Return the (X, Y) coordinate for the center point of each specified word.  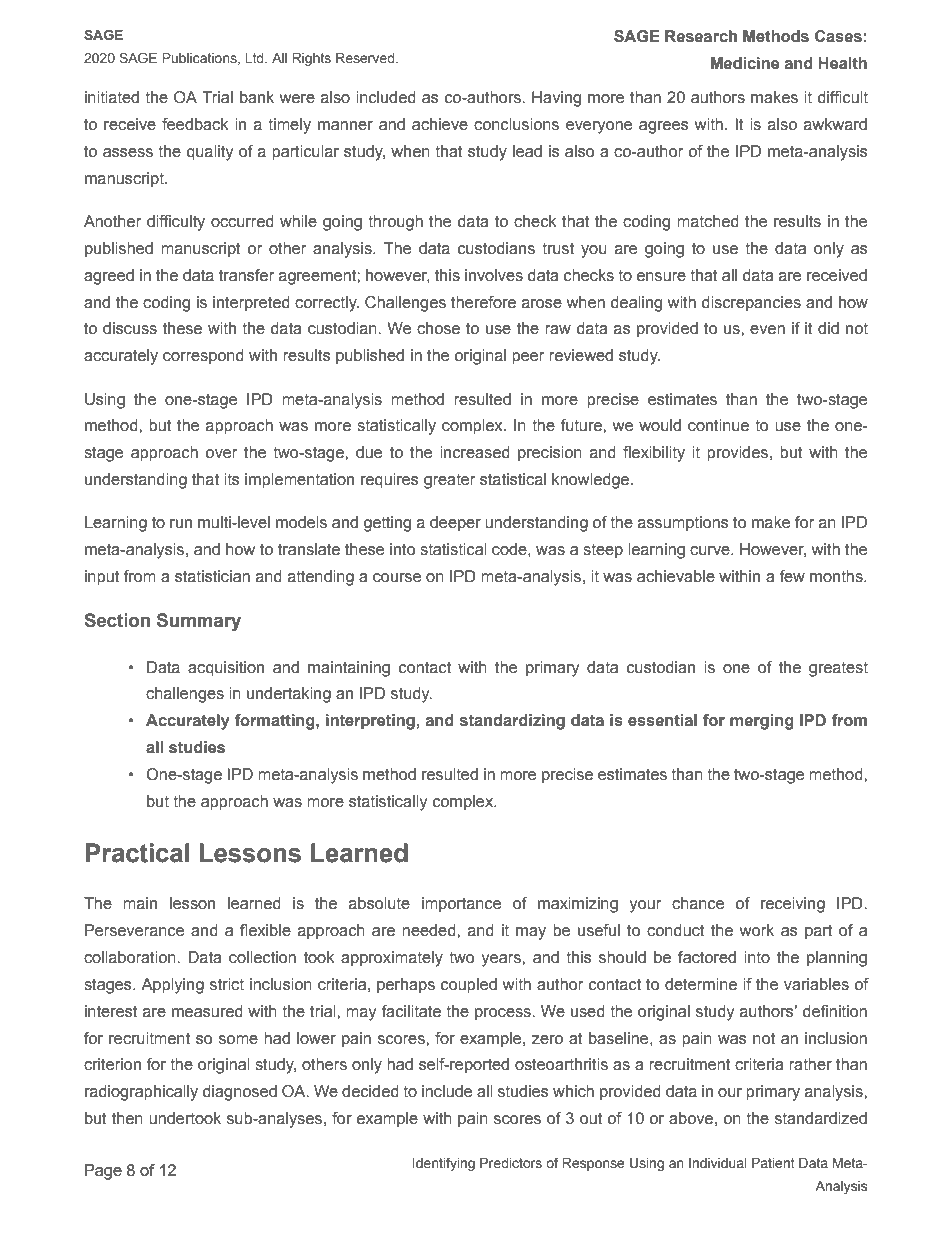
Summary (199, 622)
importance (461, 905)
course (397, 578)
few (792, 576)
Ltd (255, 58)
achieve (440, 124)
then (127, 1118)
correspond (203, 357)
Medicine (745, 63)
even (767, 330)
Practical (137, 853)
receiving (793, 905)
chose (438, 328)
